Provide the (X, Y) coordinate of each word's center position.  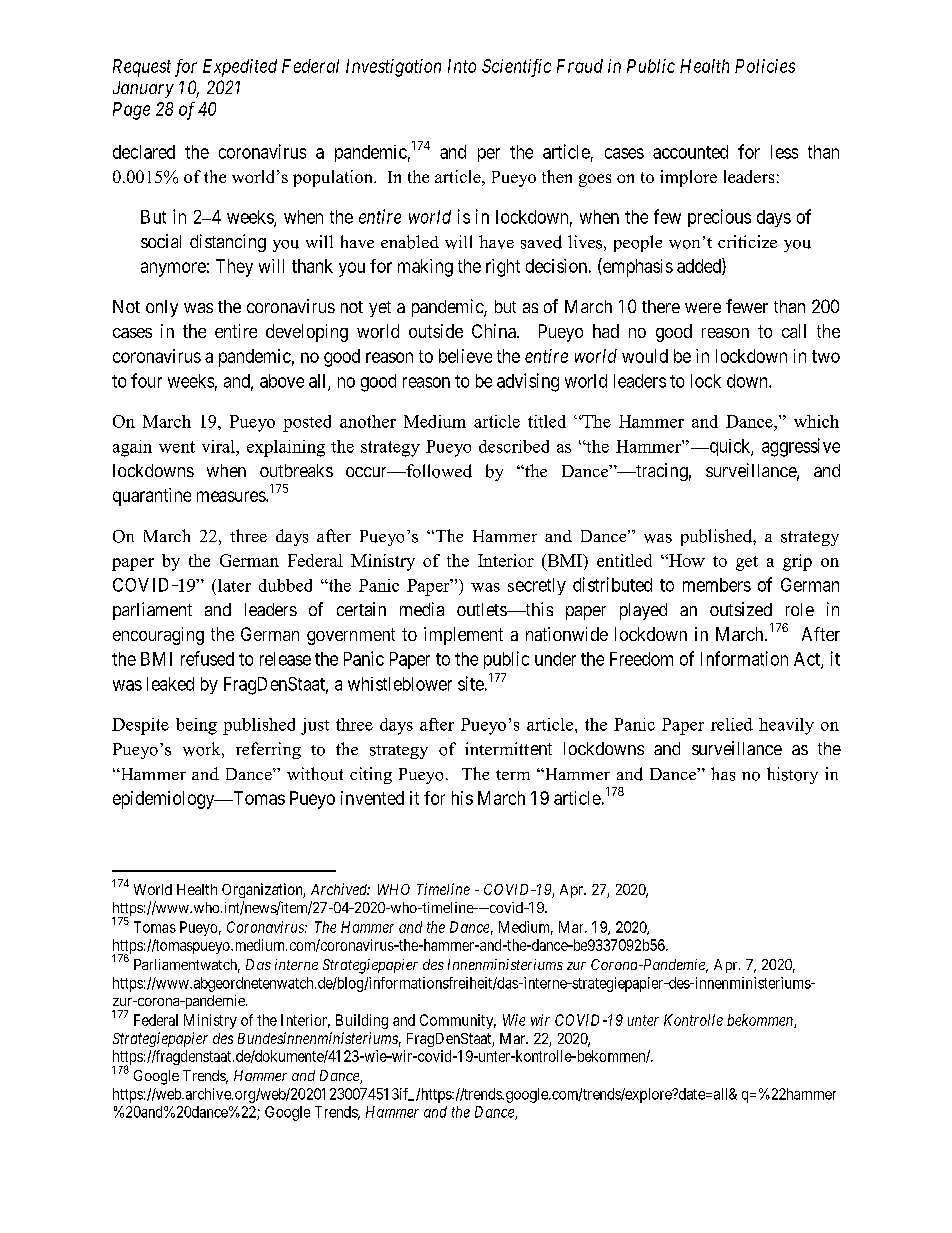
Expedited (240, 68)
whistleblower (400, 684)
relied (732, 724)
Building (362, 1021)
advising (528, 382)
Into (462, 66)
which (816, 421)
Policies (765, 66)
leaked (170, 684)
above (282, 381)
